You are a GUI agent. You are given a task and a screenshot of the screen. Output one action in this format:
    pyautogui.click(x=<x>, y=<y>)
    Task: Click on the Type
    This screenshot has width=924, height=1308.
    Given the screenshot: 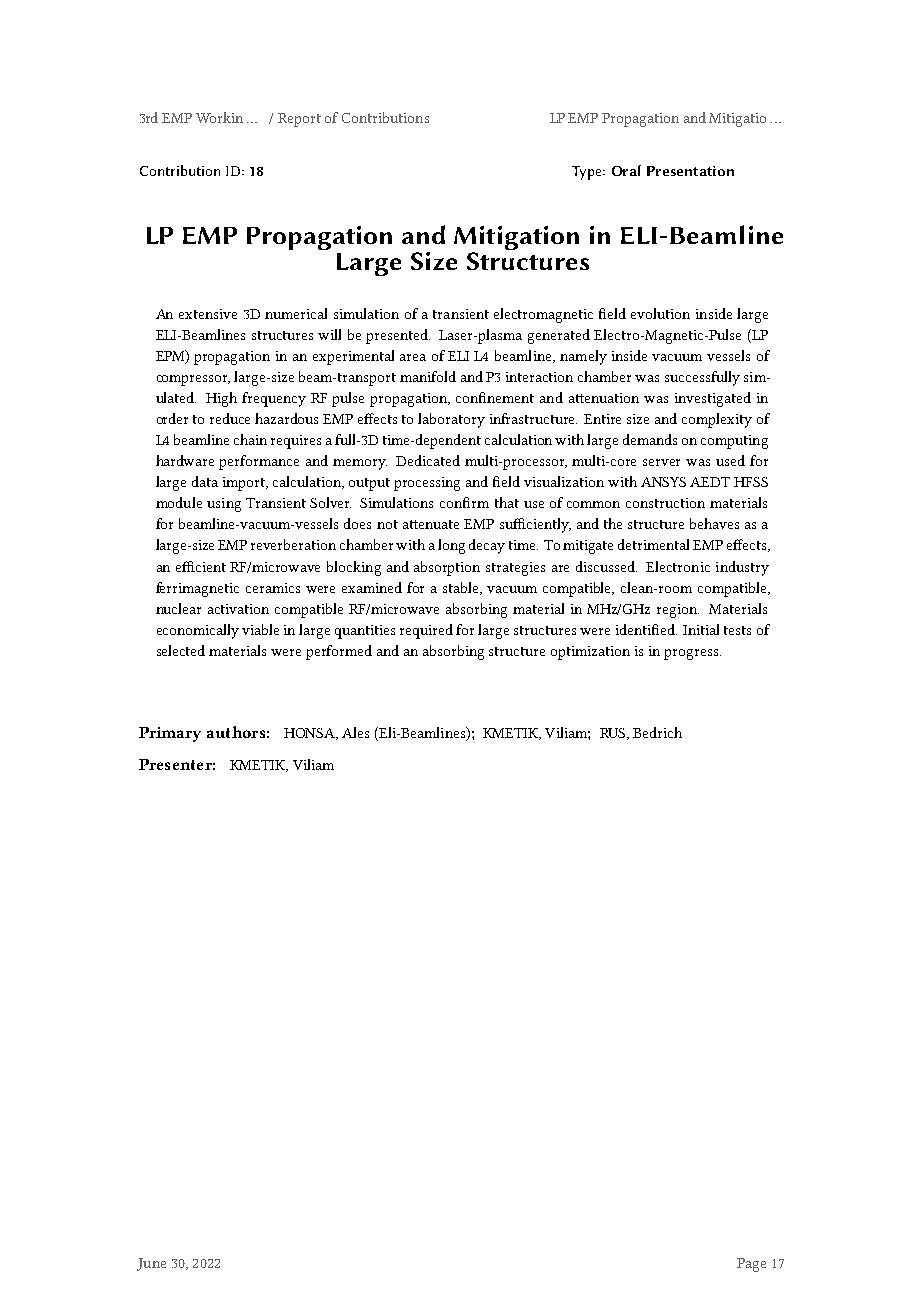 What is the action you would take?
    pyautogui.click(x=588, y=173)
